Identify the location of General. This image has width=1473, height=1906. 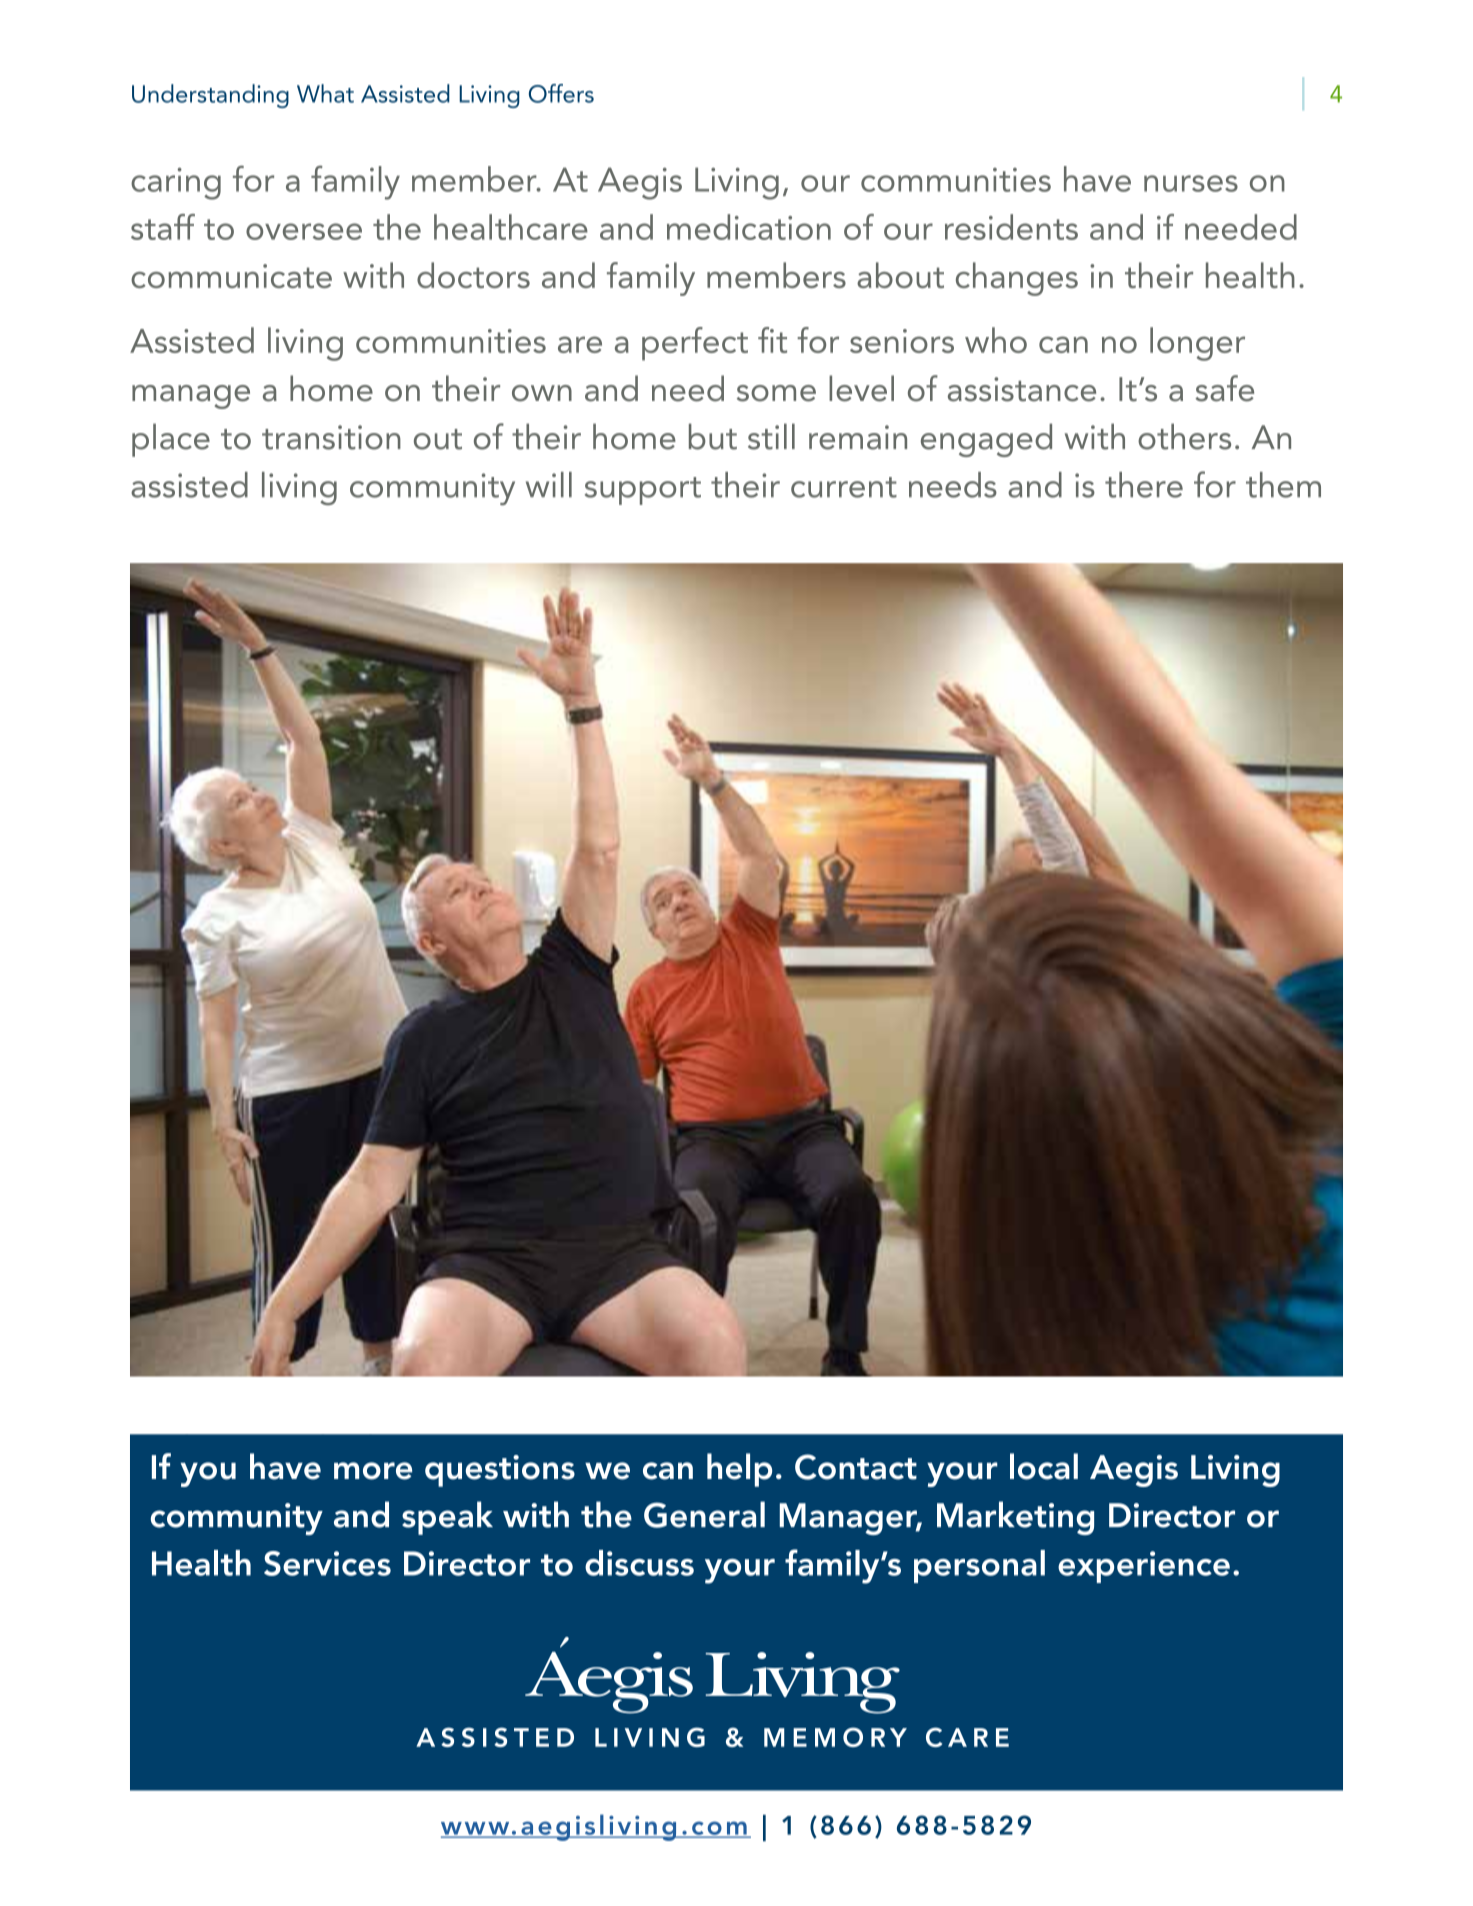
(704, 1514).
